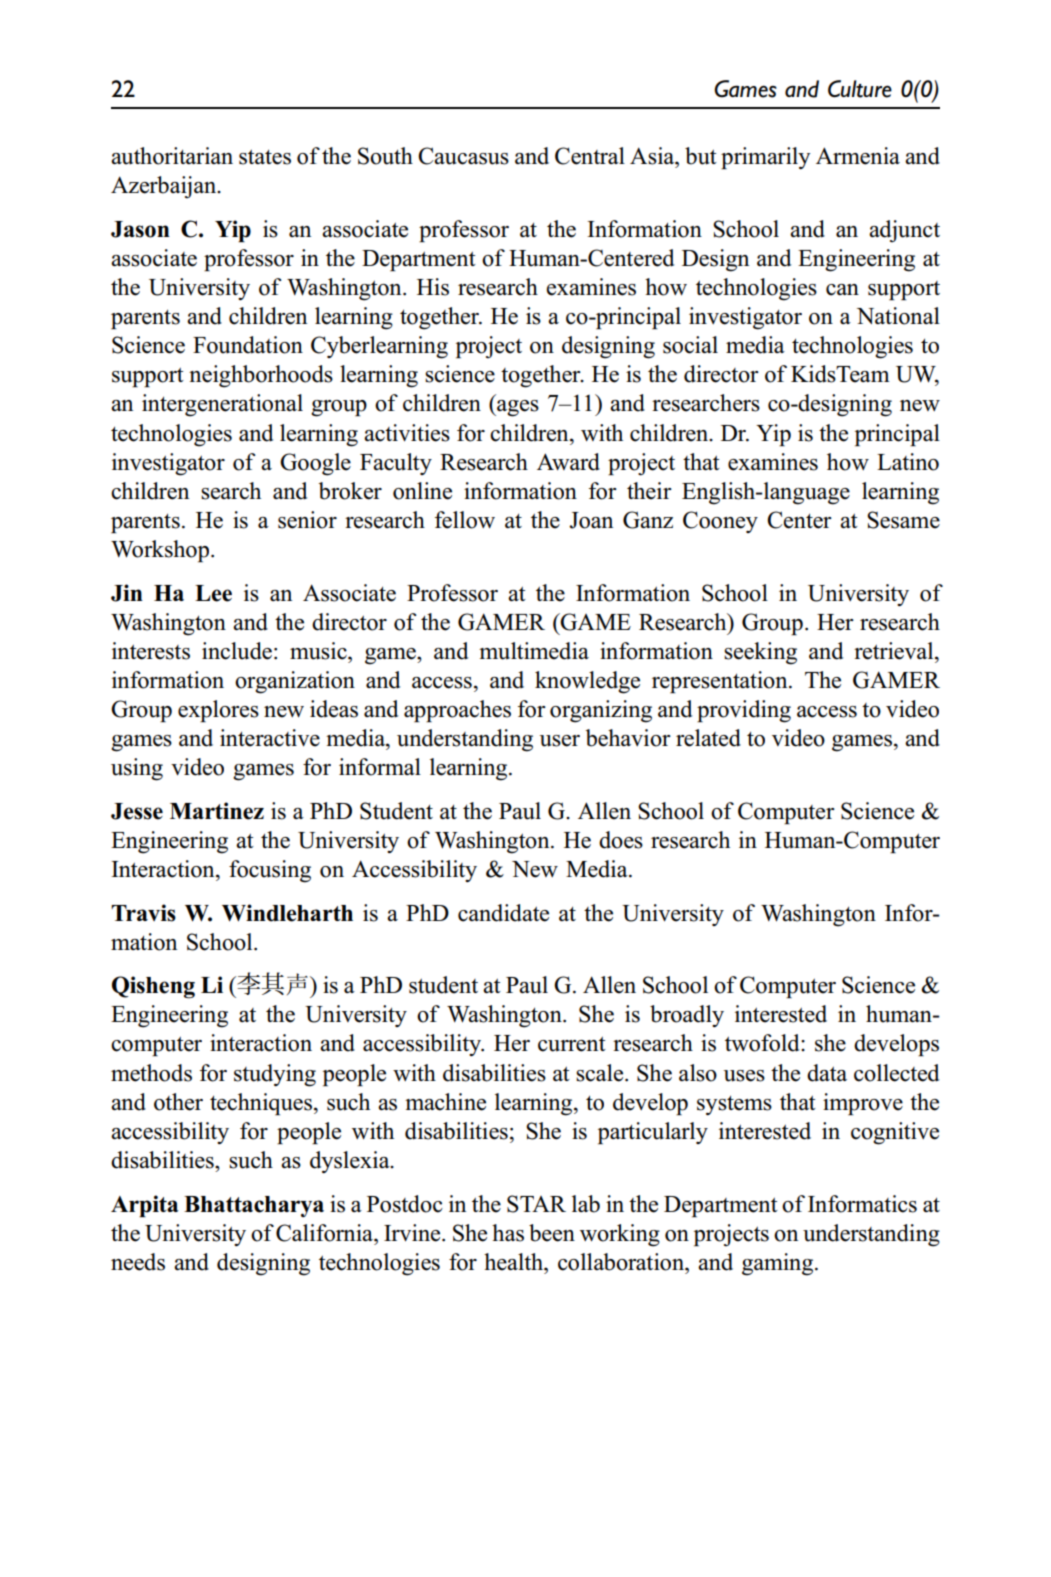  What do you see at coordinates (463, 156) in the page?
I see `Caucasus` at bounding box center [463, 156].
